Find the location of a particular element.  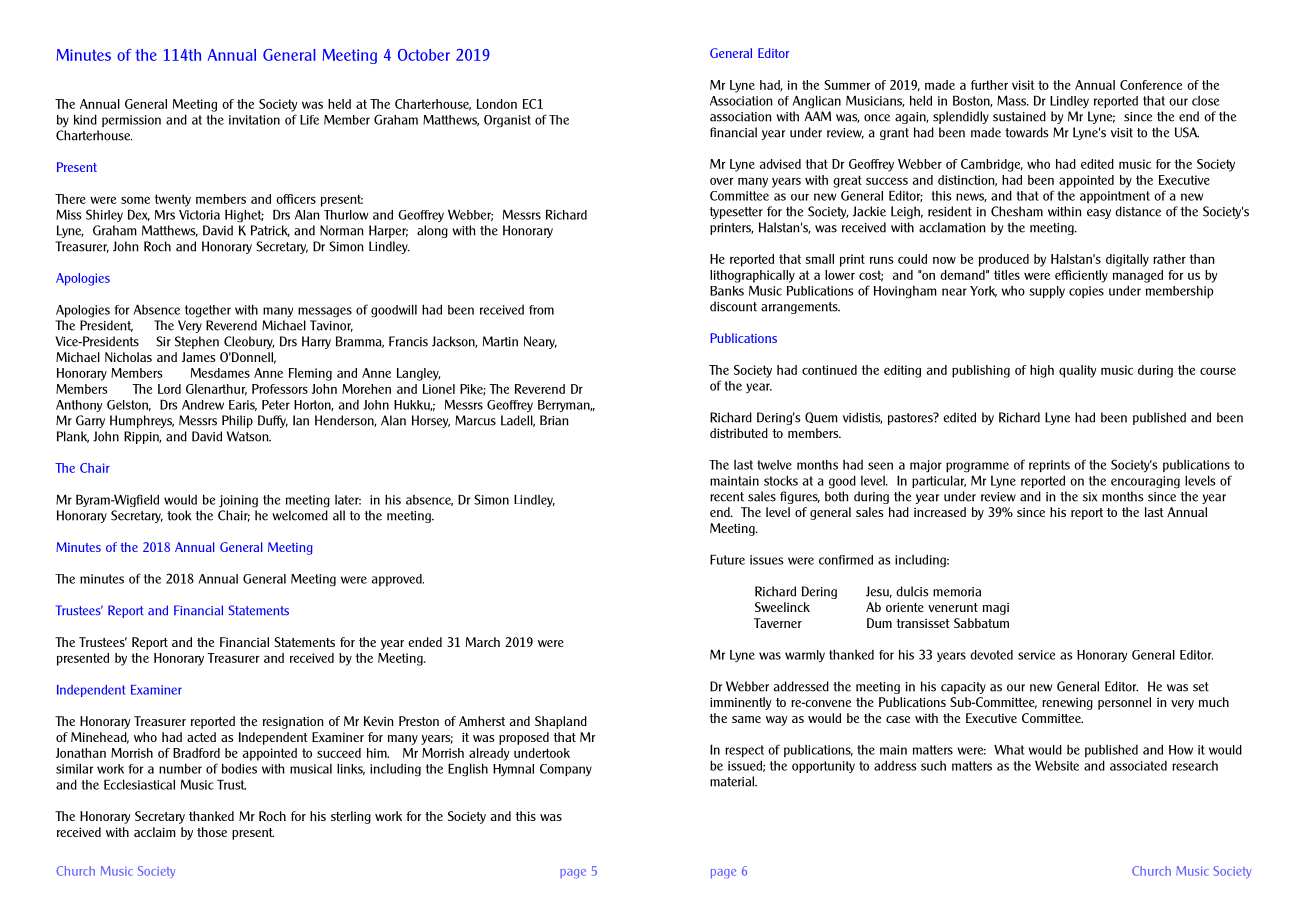

material is located at coordinates (733, 781).
